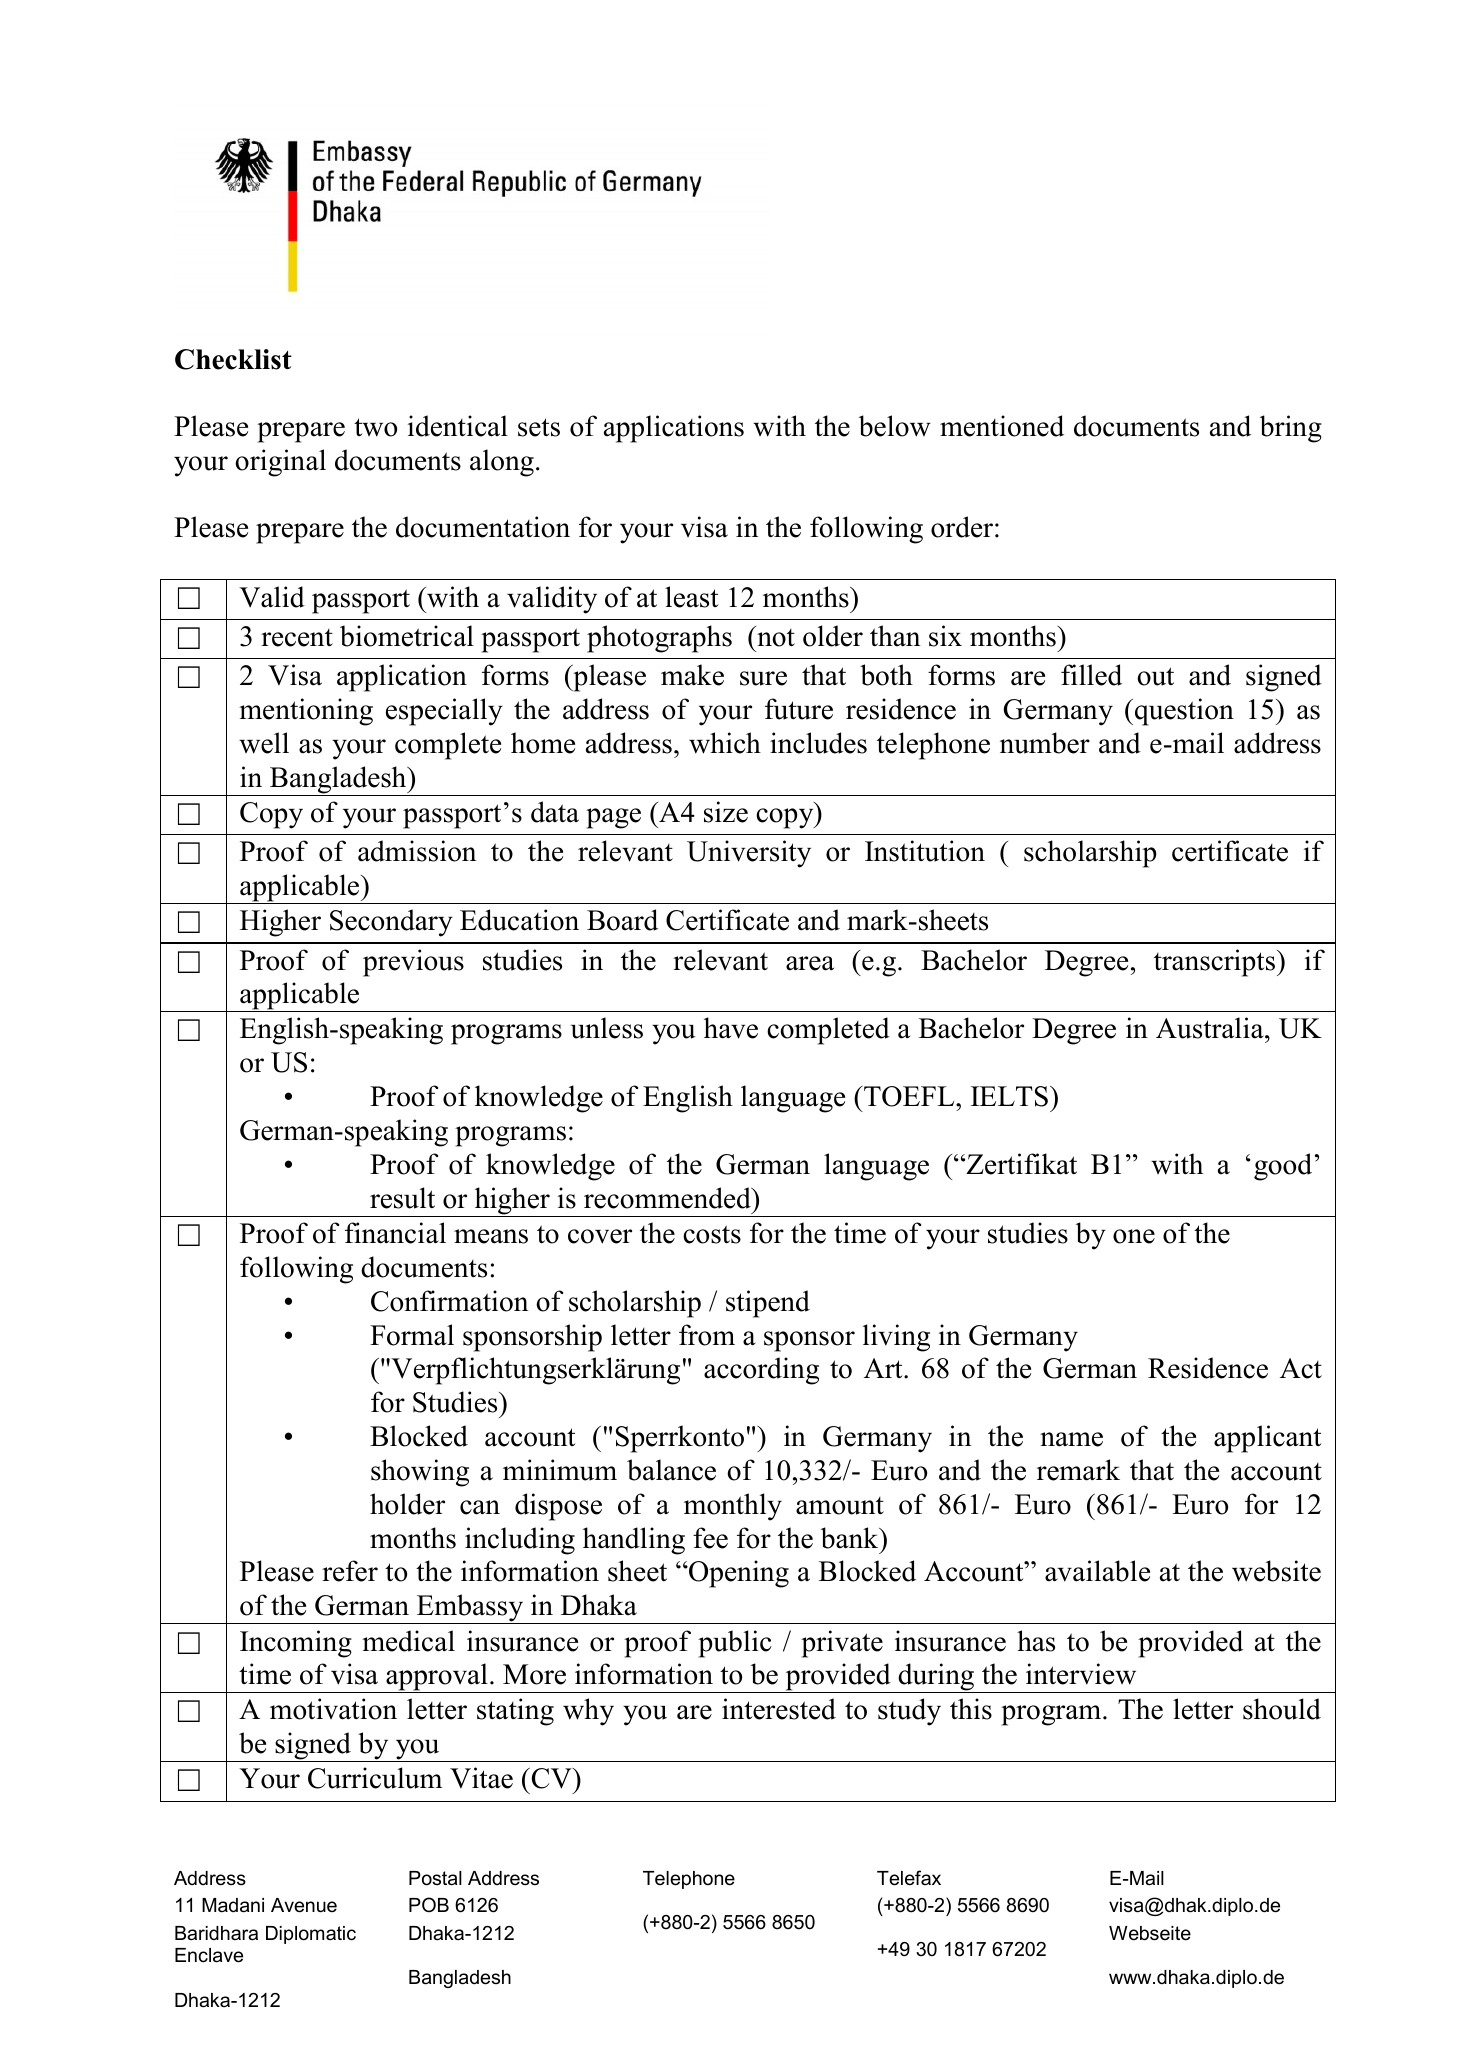 The image size is (1461, 2065). What do you see at coordinates (895, 426) in the screenshot?
I see `below` at bounding box center [895, 426].
